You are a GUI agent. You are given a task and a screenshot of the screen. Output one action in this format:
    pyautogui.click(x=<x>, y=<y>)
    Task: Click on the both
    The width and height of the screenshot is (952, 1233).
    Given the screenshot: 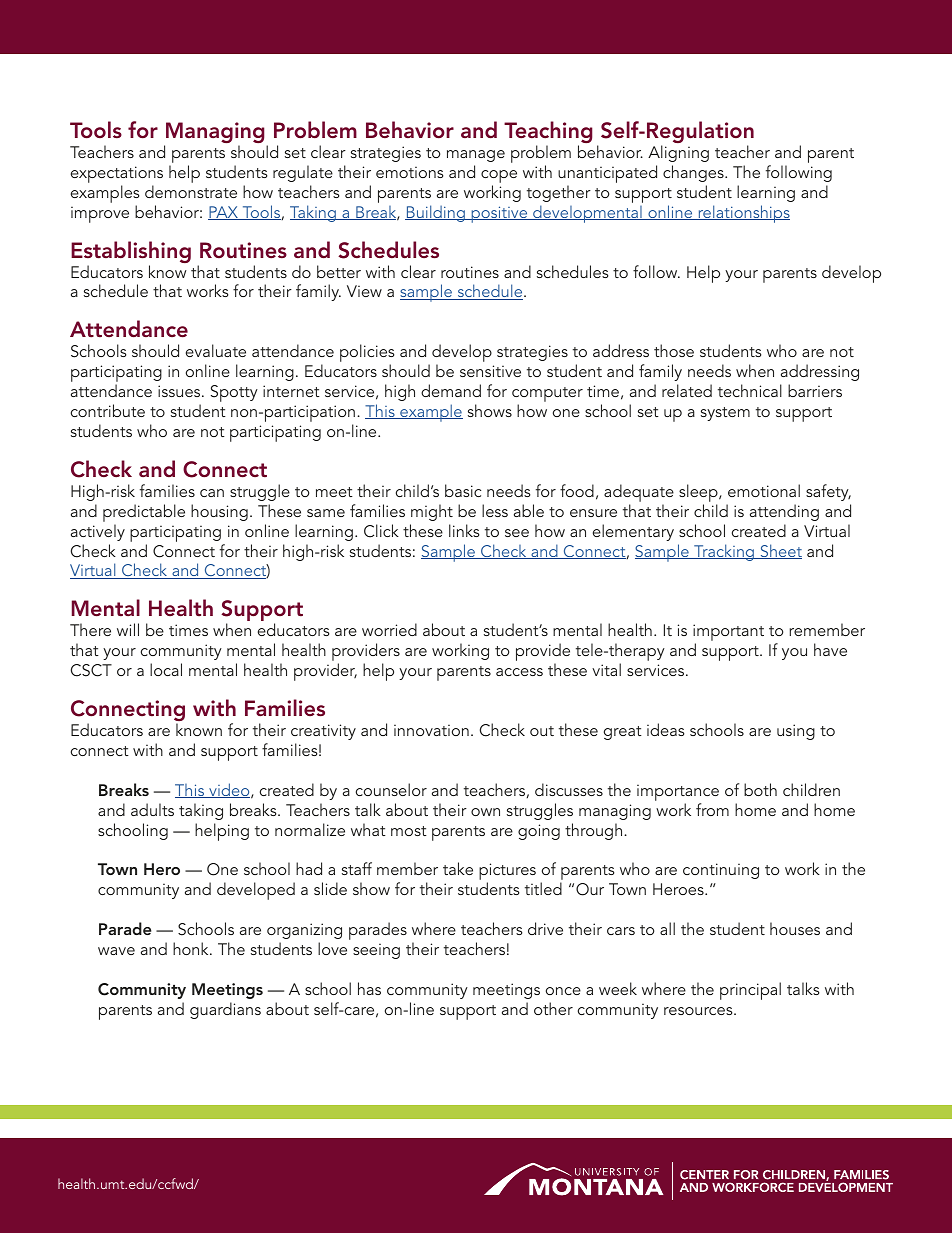 What is the action you would take?
    pyautogui.click(x=760, y=789)
